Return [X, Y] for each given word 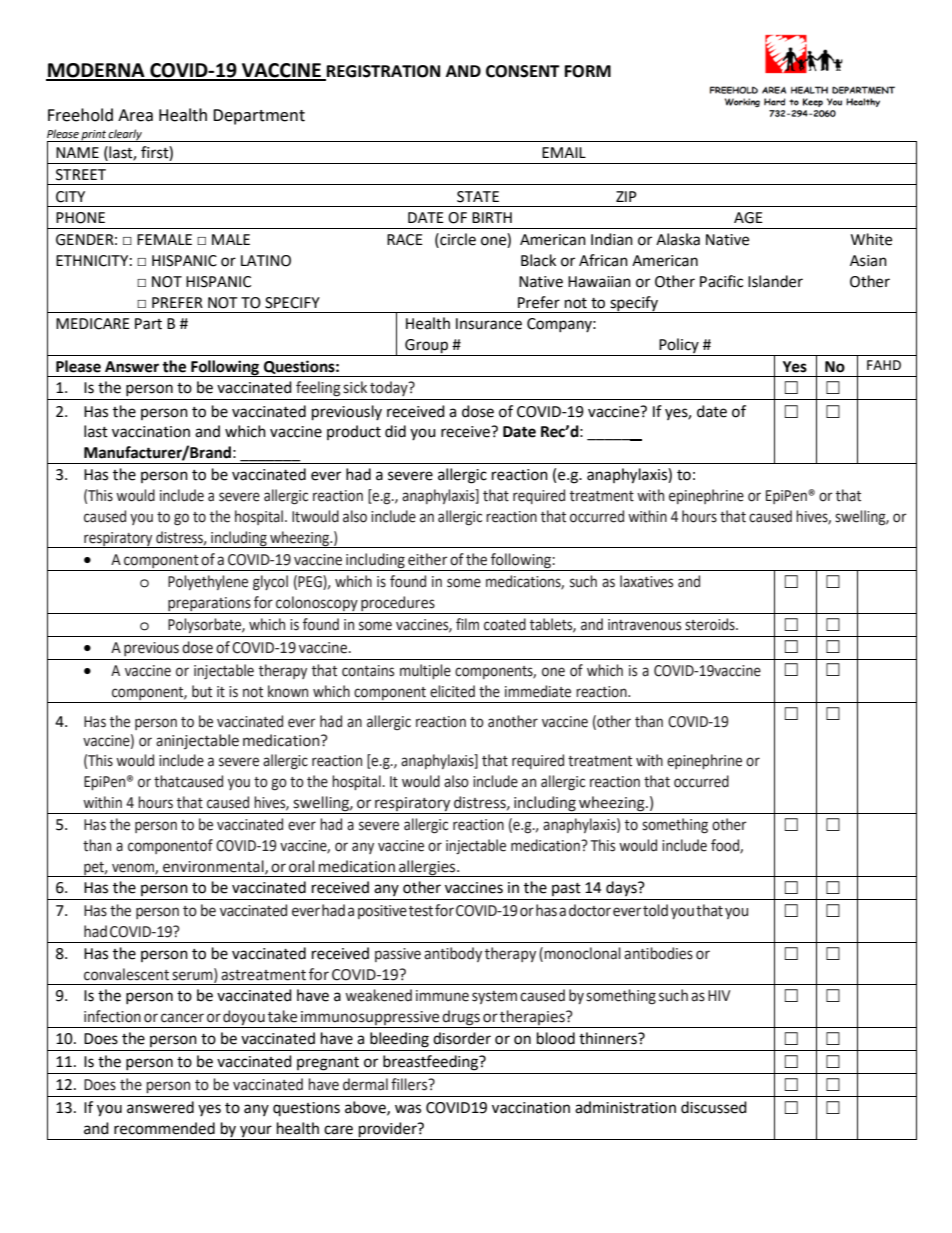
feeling [318, 389]
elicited [452, 691]
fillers [410, 1084]
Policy [679, 347]
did [395, 431]
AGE [748, 218]
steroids [711, 624]
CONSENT [523, 71]
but [202, 691]
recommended [164, 1128]
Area [135, 115]
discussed [714, 1107]
